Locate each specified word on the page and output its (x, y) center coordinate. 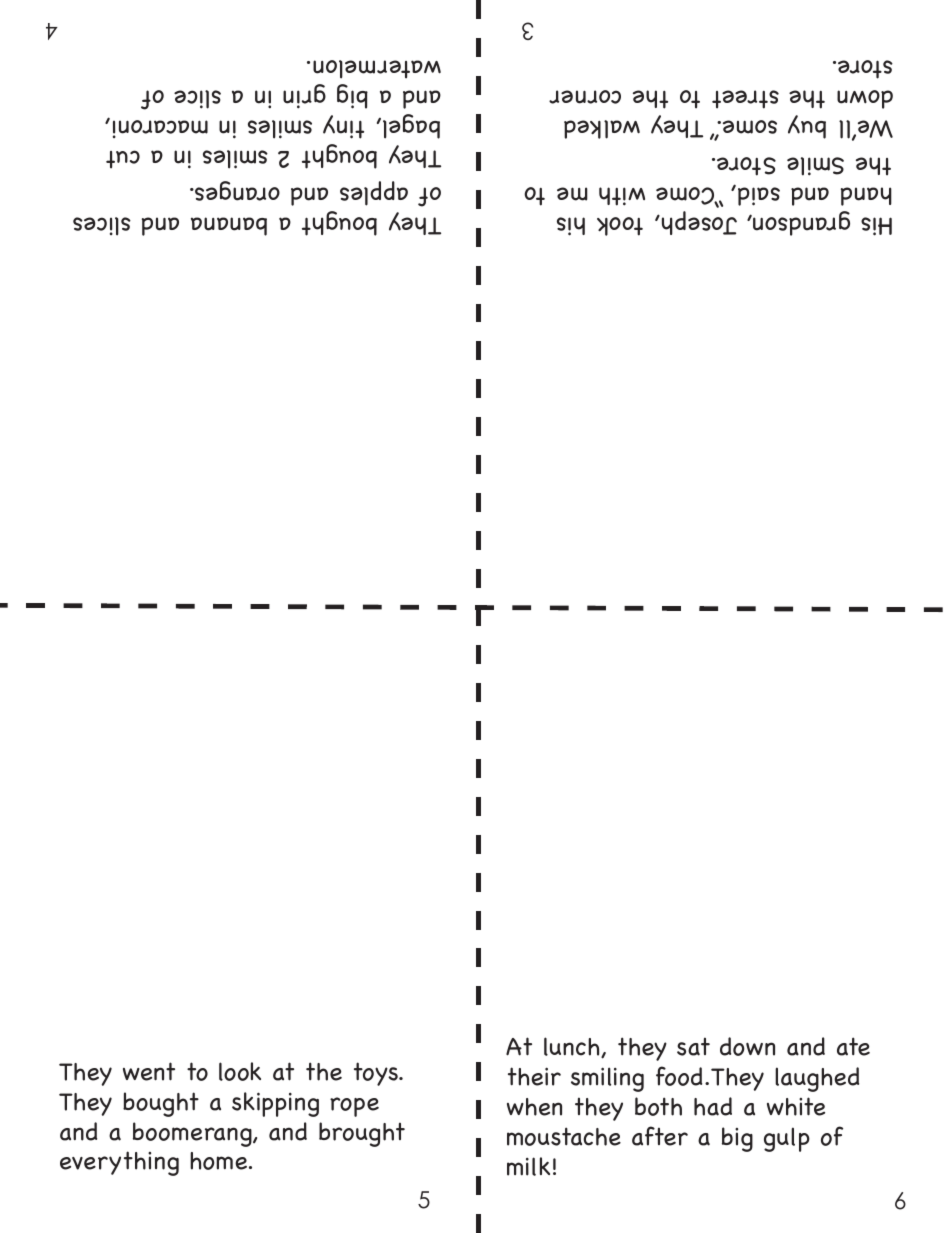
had (713, 1106)
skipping (275, 1104)
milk (528, 1166)
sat (693, 1046)
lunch (573, 1047)
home (220, 1161)
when (534, 1107)
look (240, 1071)
